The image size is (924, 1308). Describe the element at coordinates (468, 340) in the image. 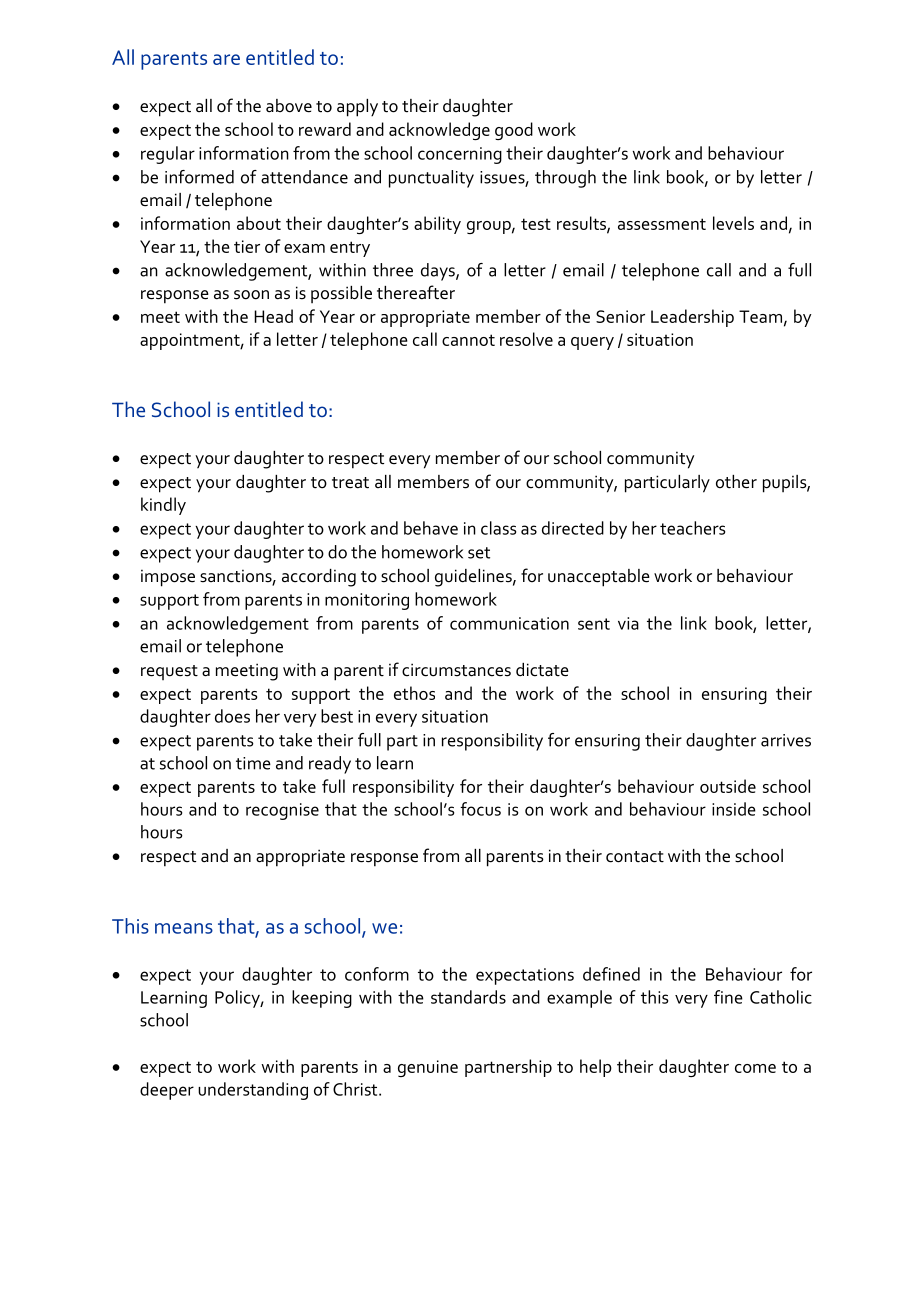

I see `cannot` at that location.
